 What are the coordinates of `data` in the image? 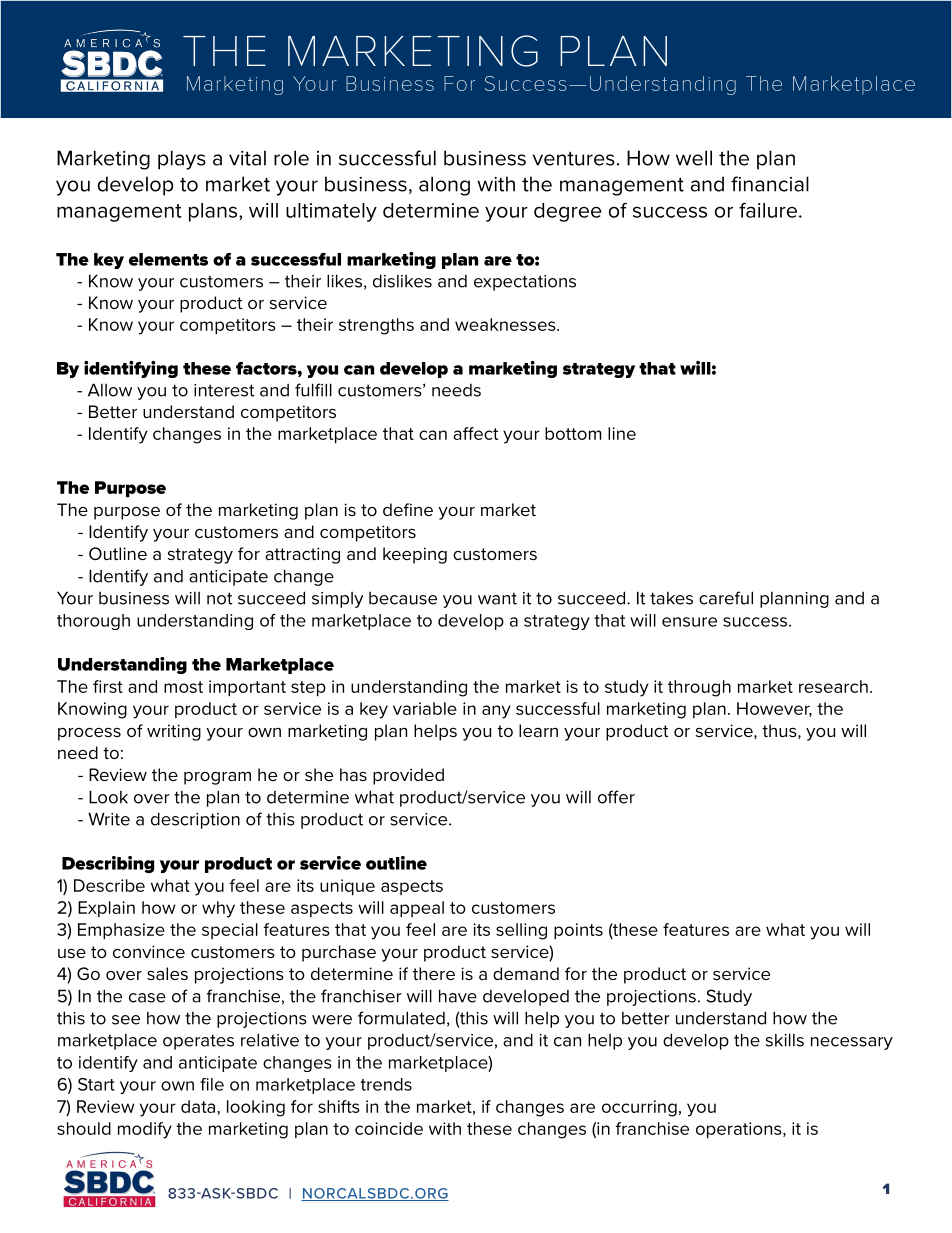 It's located at (199, 1106).
